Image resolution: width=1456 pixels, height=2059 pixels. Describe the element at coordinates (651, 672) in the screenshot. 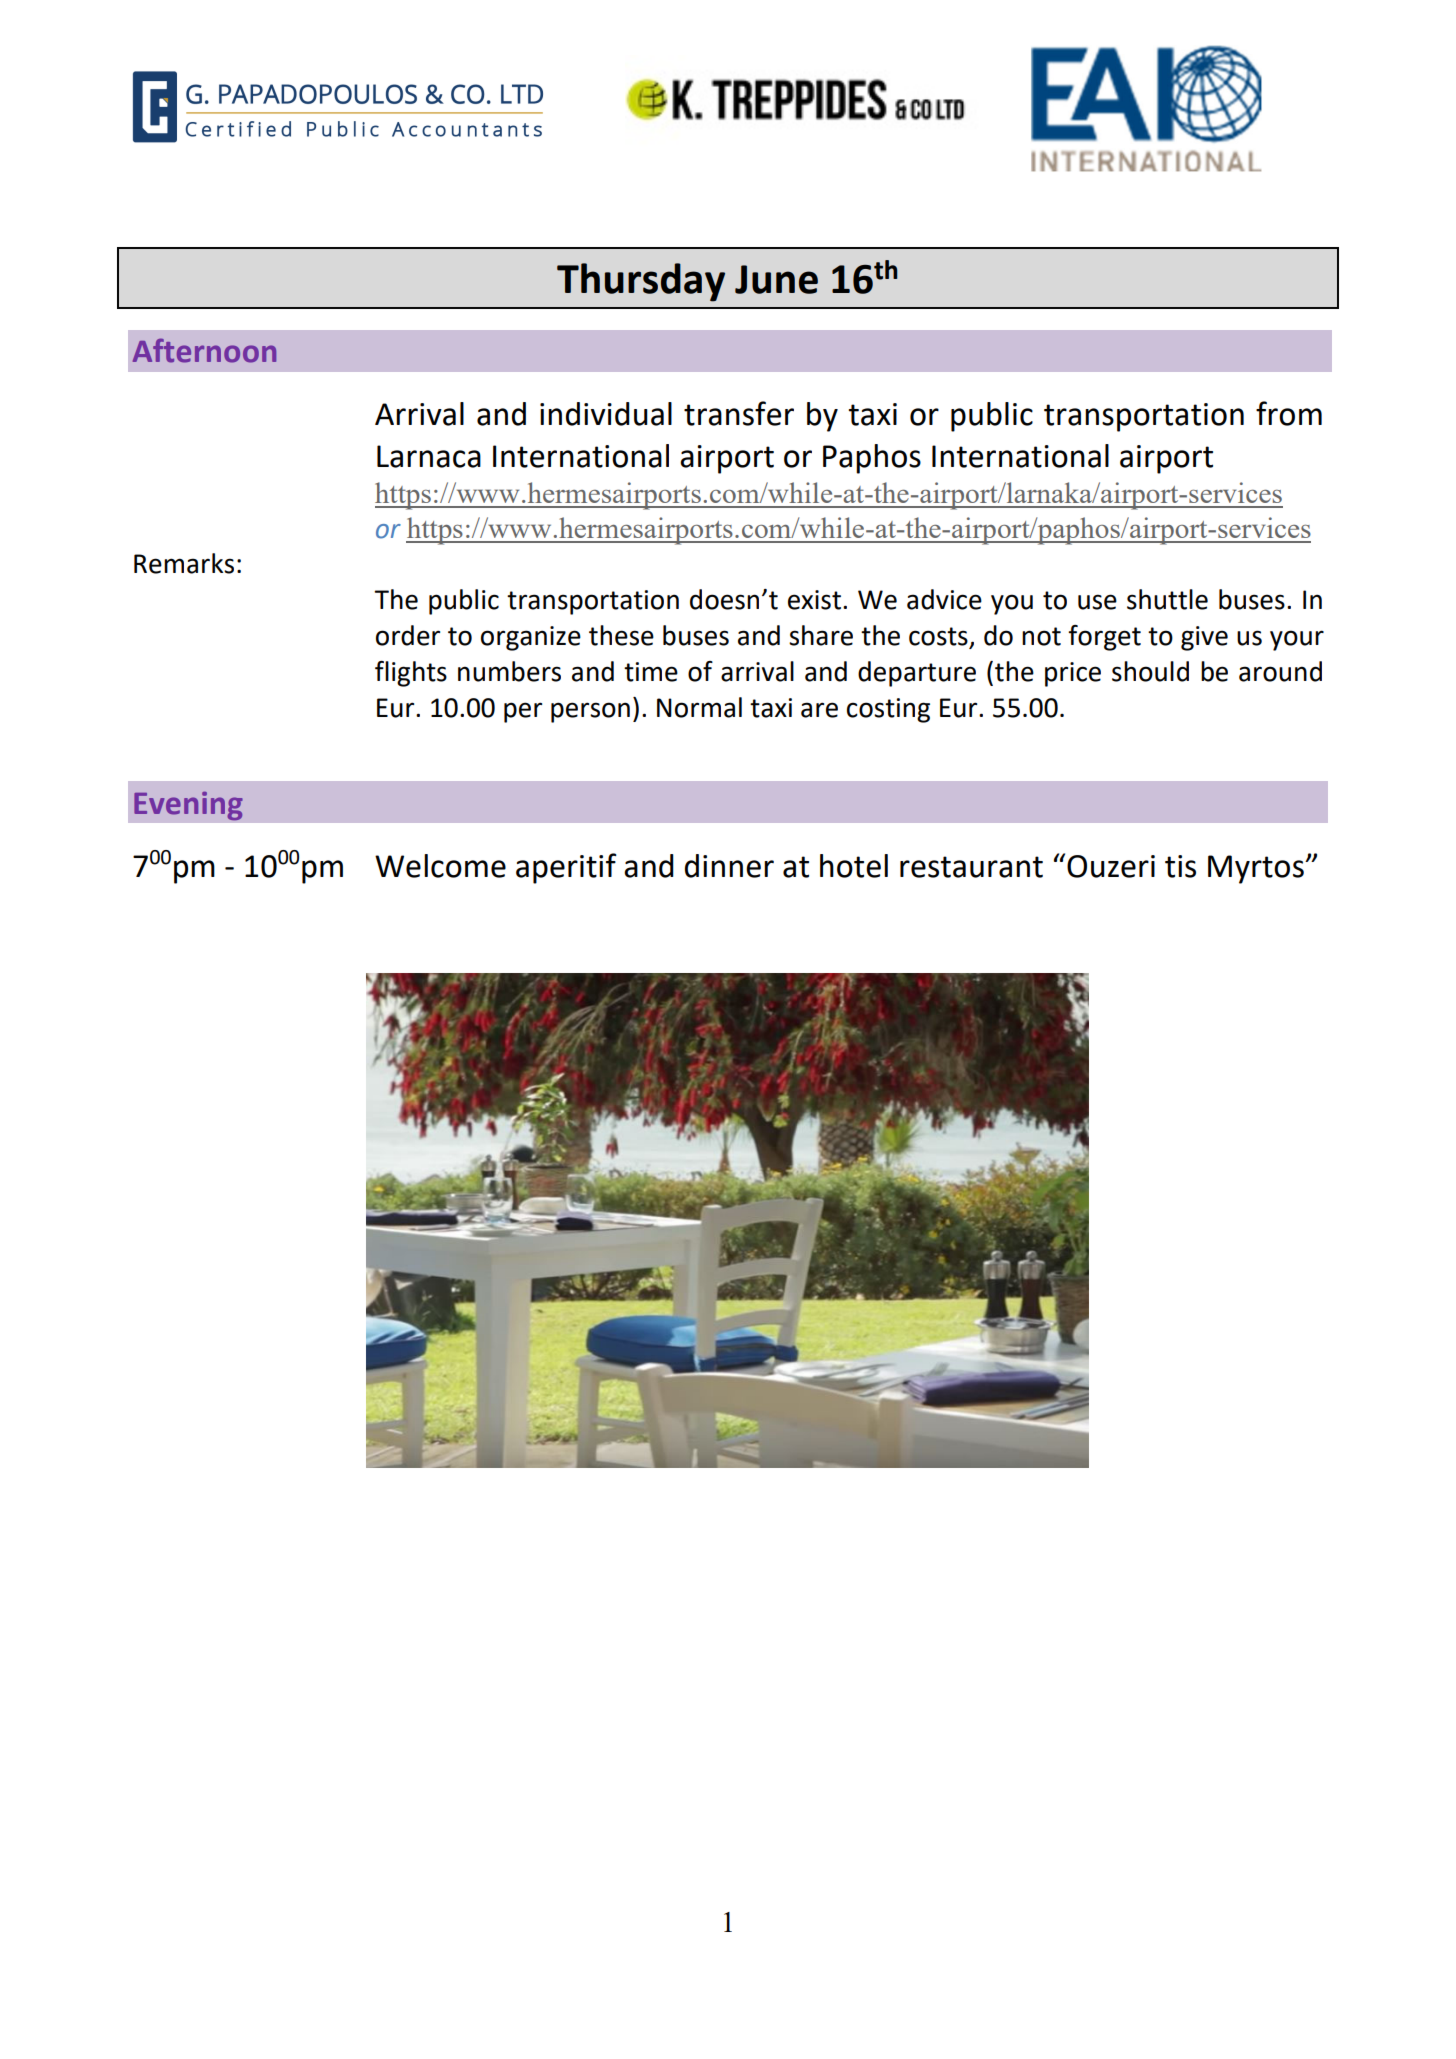

I see `time` at that location.
